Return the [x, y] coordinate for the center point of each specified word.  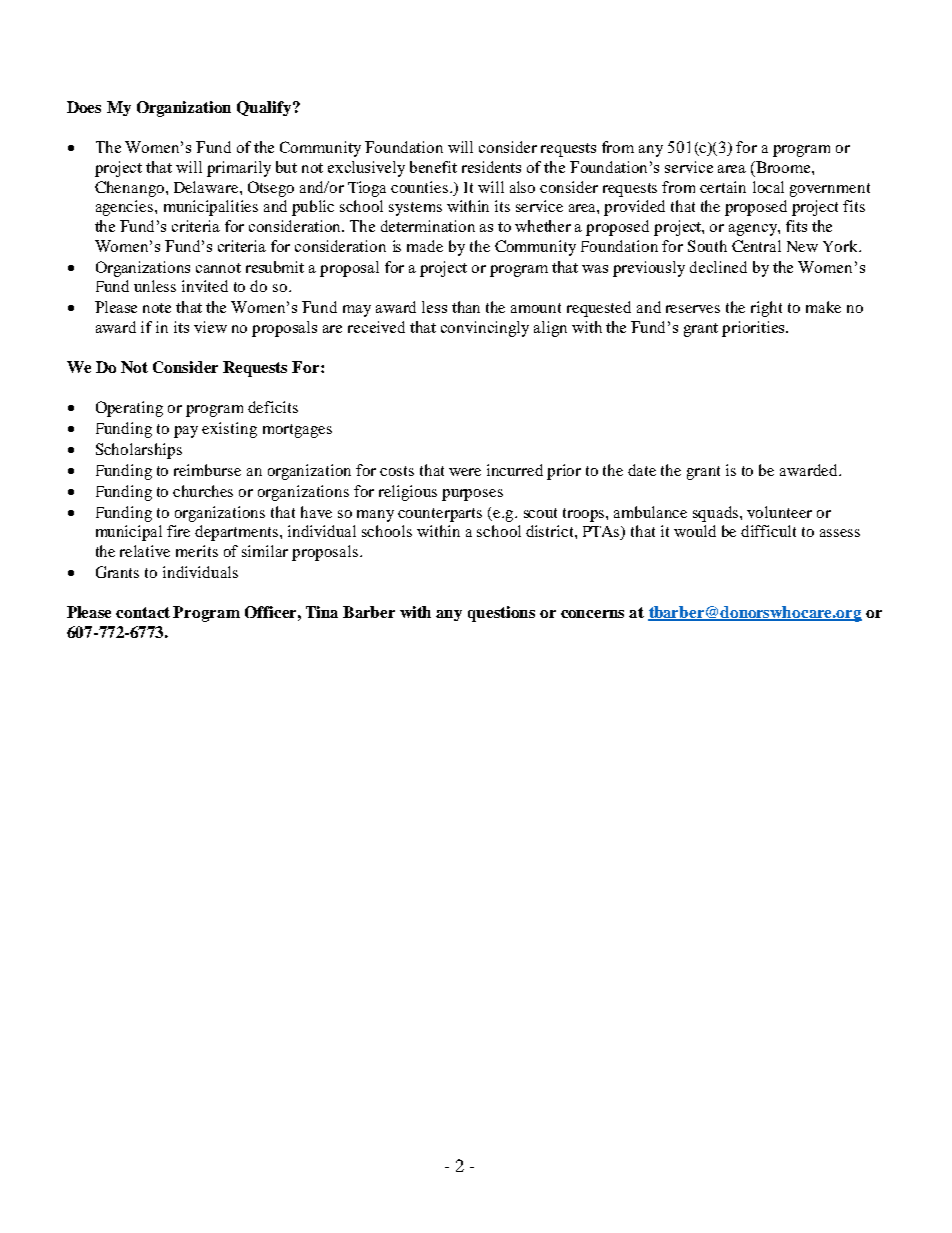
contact [143, 612]
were [465, 472]
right [766, 309]
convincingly [485, 329]
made [425, 246]
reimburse [207, 470]
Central [756, 246]
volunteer [779, 512]
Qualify [265, 108]
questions [501, 614]
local [768, 187]
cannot [218, 268]
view [210, 327]
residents [491, 167]
